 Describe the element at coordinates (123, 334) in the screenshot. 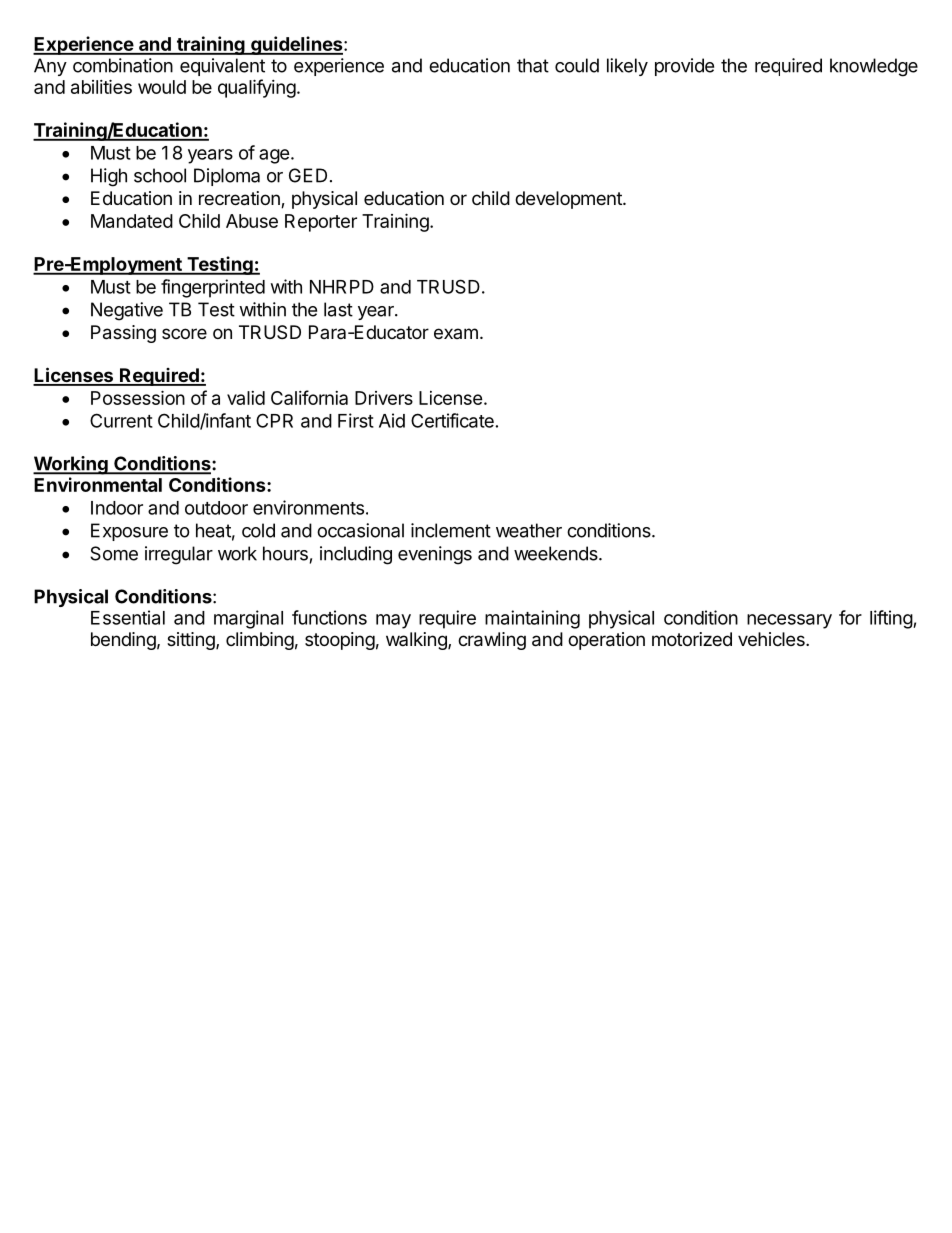

I see `Passing` at that location.
